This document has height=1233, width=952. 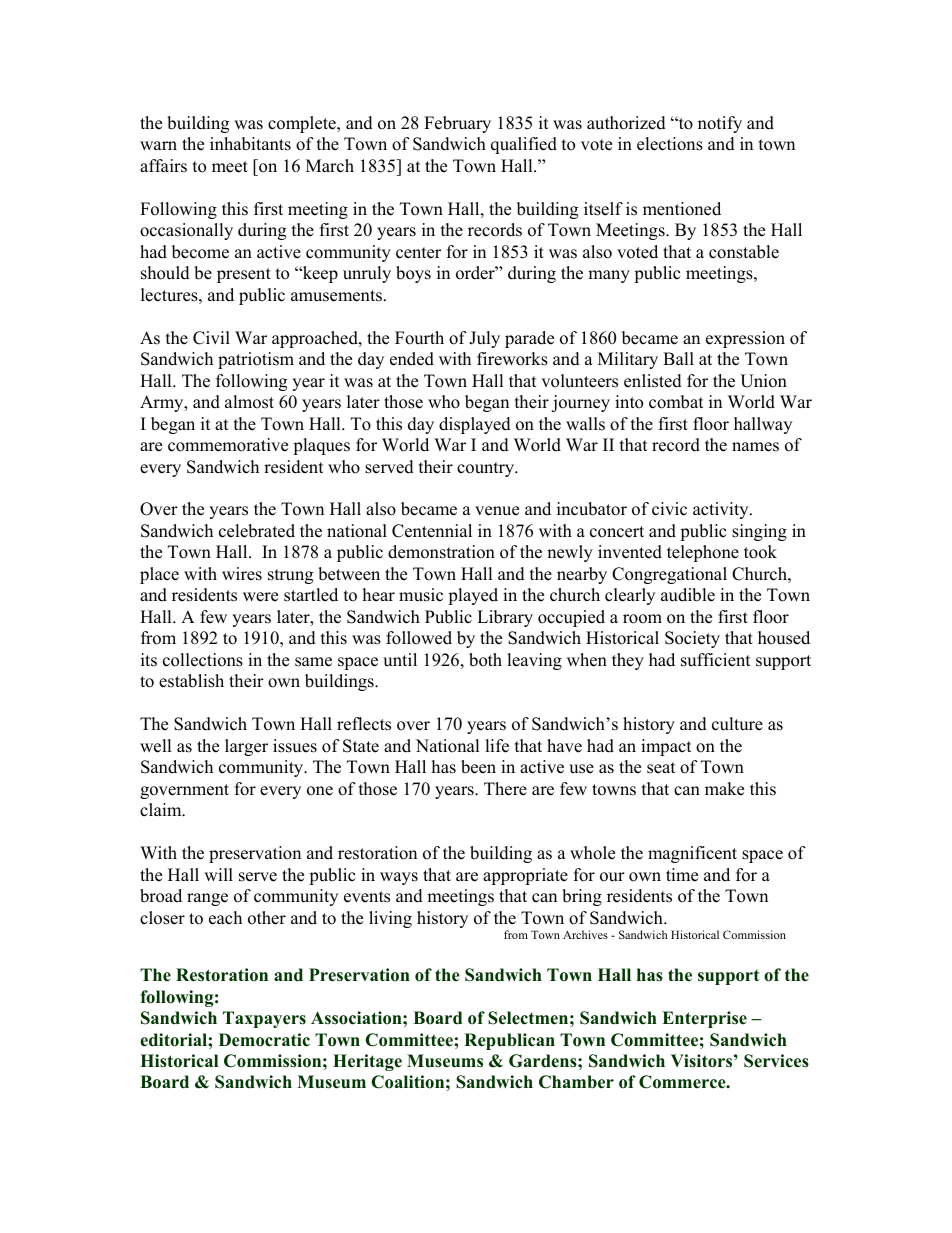 What do you see at coordinates (505, 618) in the document?
I see `Library` at bounding box center [505, 618].
